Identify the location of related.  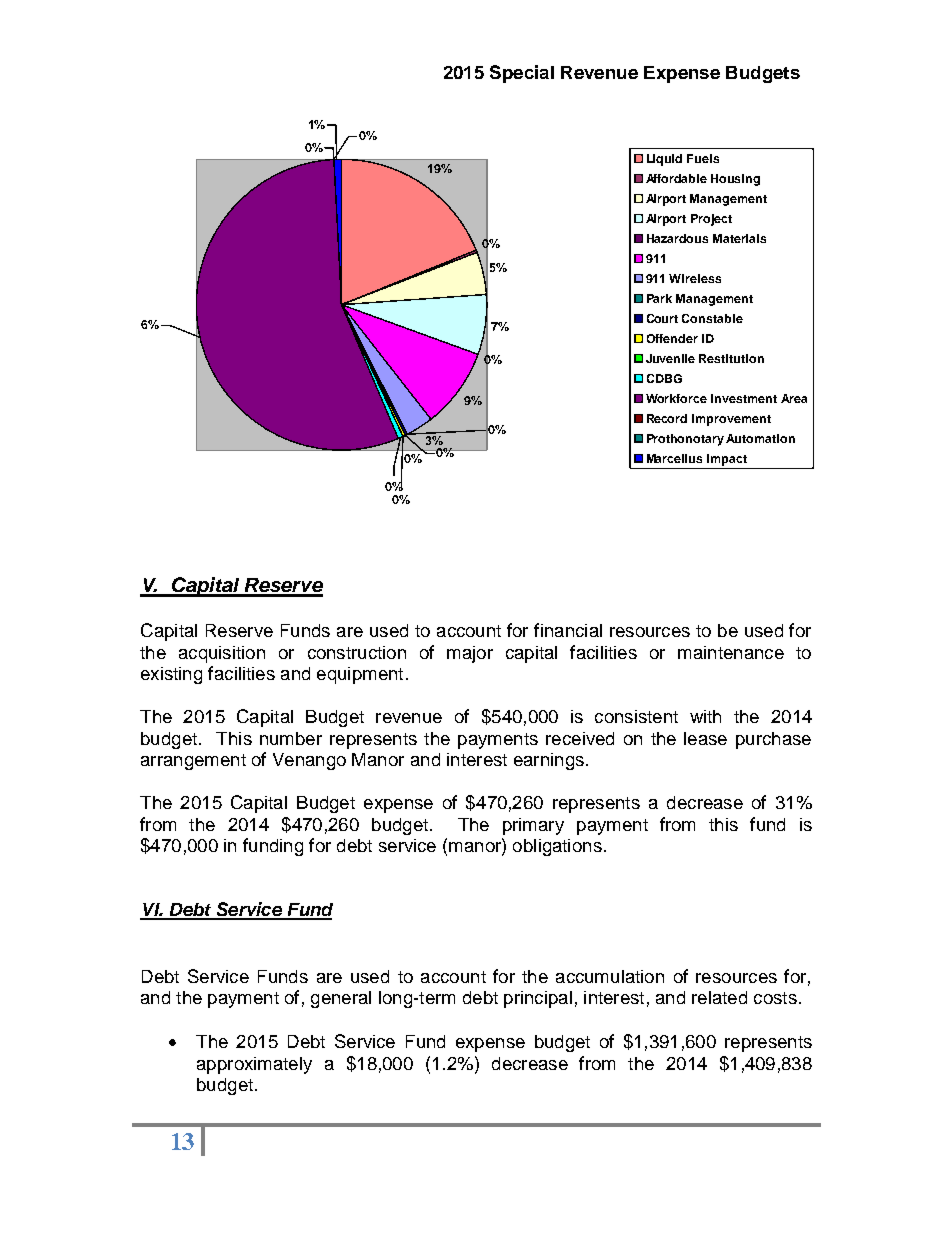
(719, 997).
